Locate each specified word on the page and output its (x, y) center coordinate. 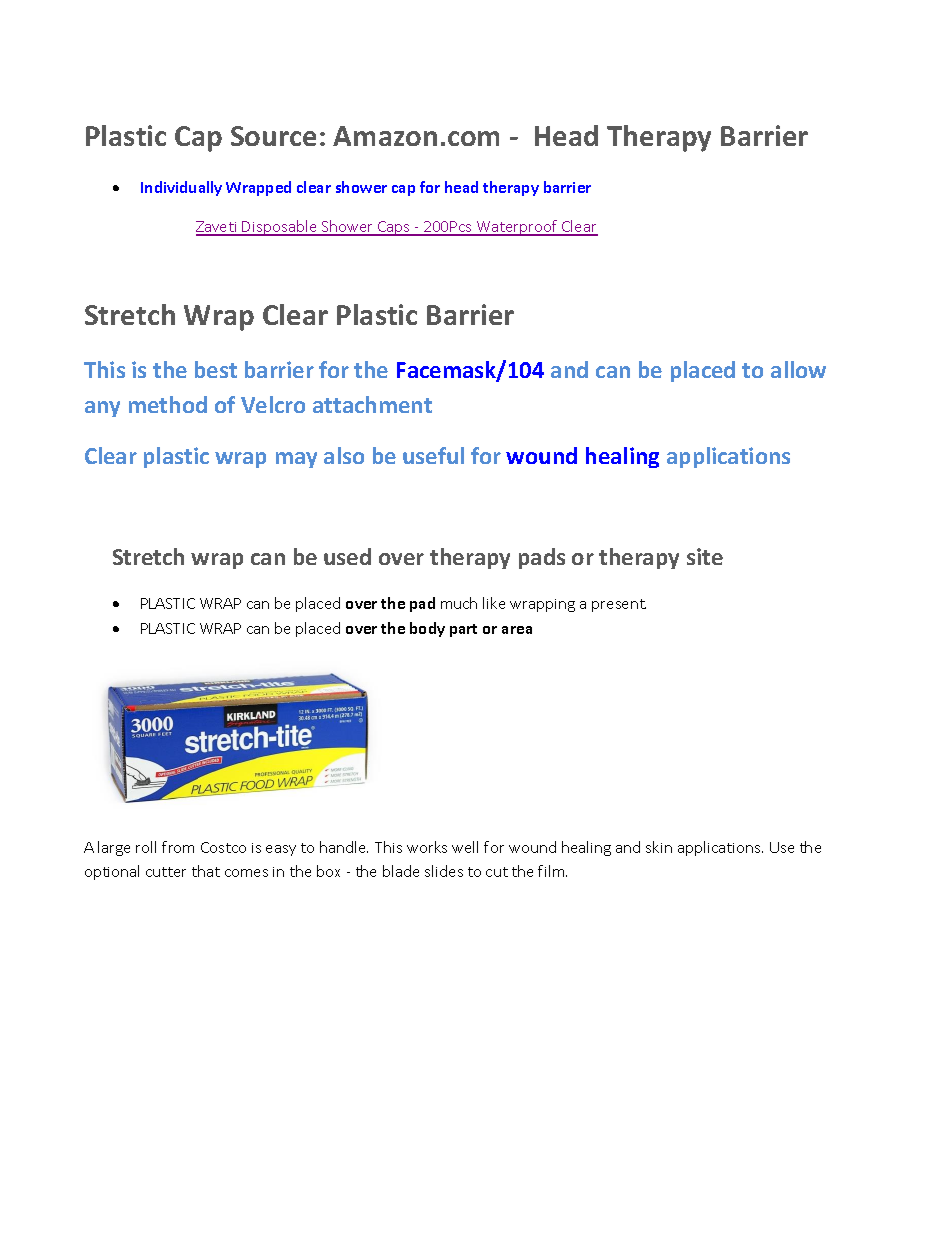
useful (433, 455)
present (619, 605)
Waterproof (517, 228)
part (463, 630)
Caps (394, 228)
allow (798, 369)
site (705, 556)
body (427, 629)
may (296, 460)
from (178, 847)
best (216, 369)
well (465, 847)
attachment (372, 404)
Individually (181, 188)
